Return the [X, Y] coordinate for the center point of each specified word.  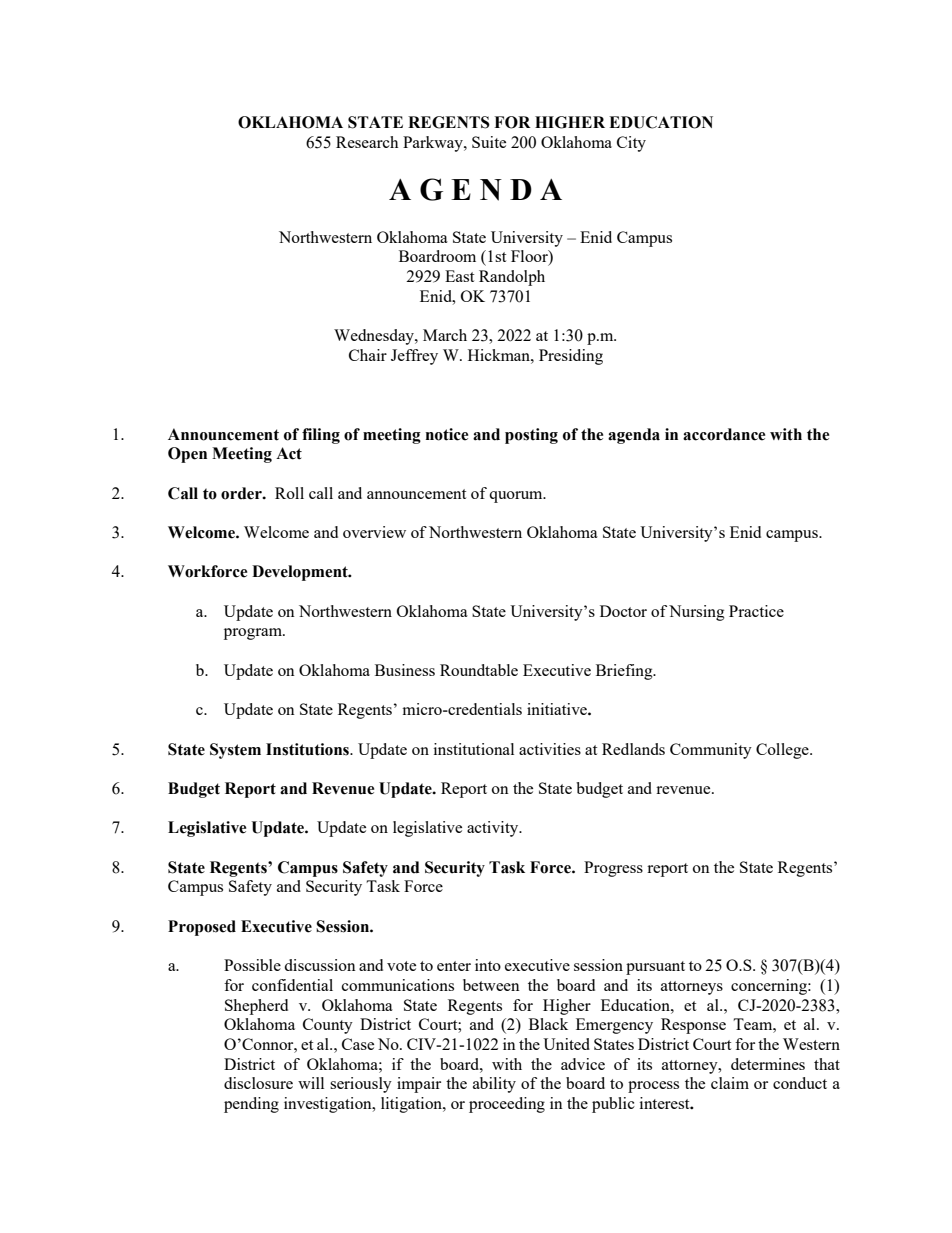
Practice [756, 611]
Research [367, 142]
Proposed [202, 928]
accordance [724, 434]
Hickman [500, 355]
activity [494, 829]
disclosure [258, 1083]
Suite [489, 142]
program [254, 634]
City [631, 144]
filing [321, 436]
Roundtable [479, 670]
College [783, 751]
